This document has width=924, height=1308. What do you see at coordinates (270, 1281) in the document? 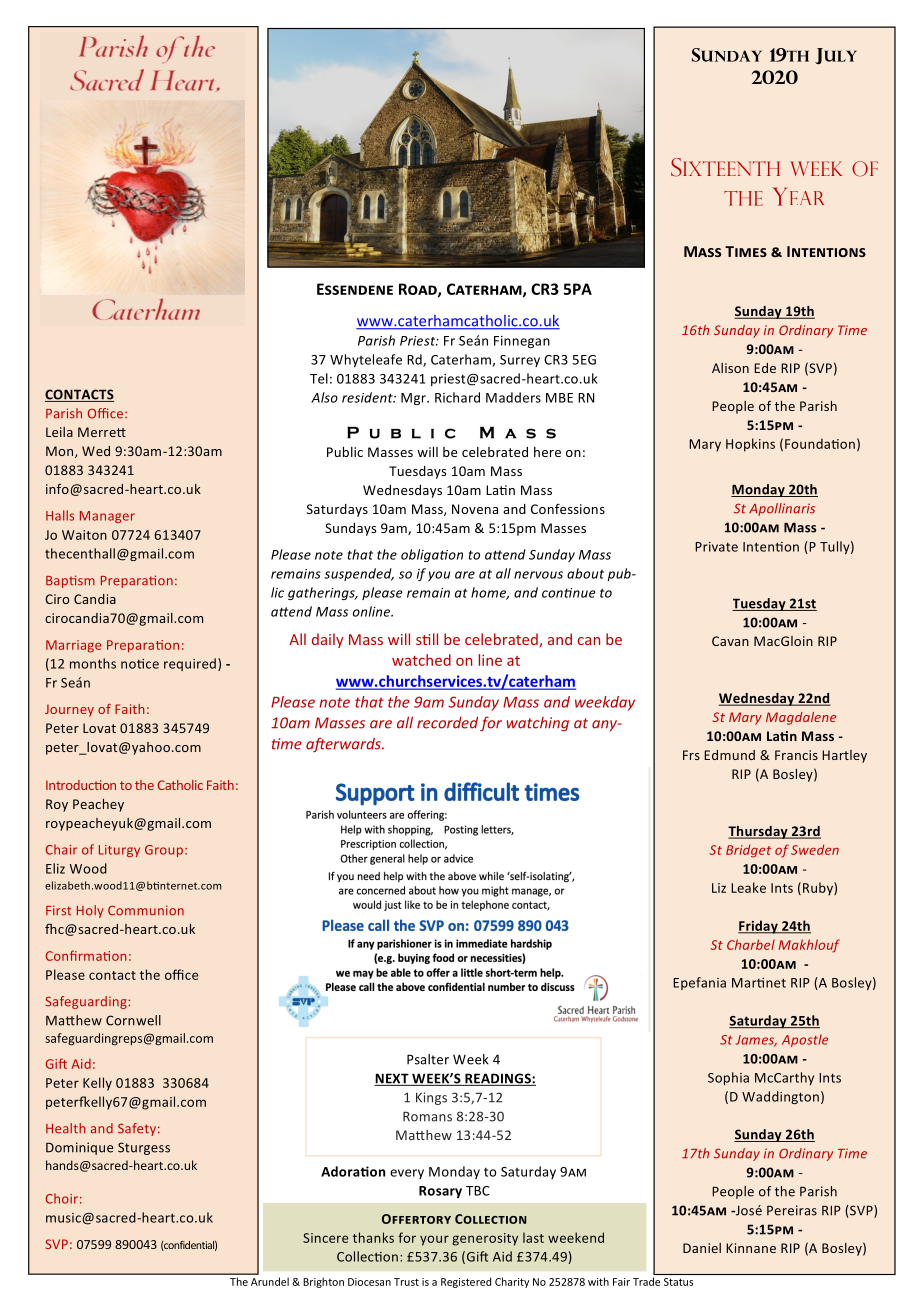
I see `Arundel` at bounding box center [270, 1281].
